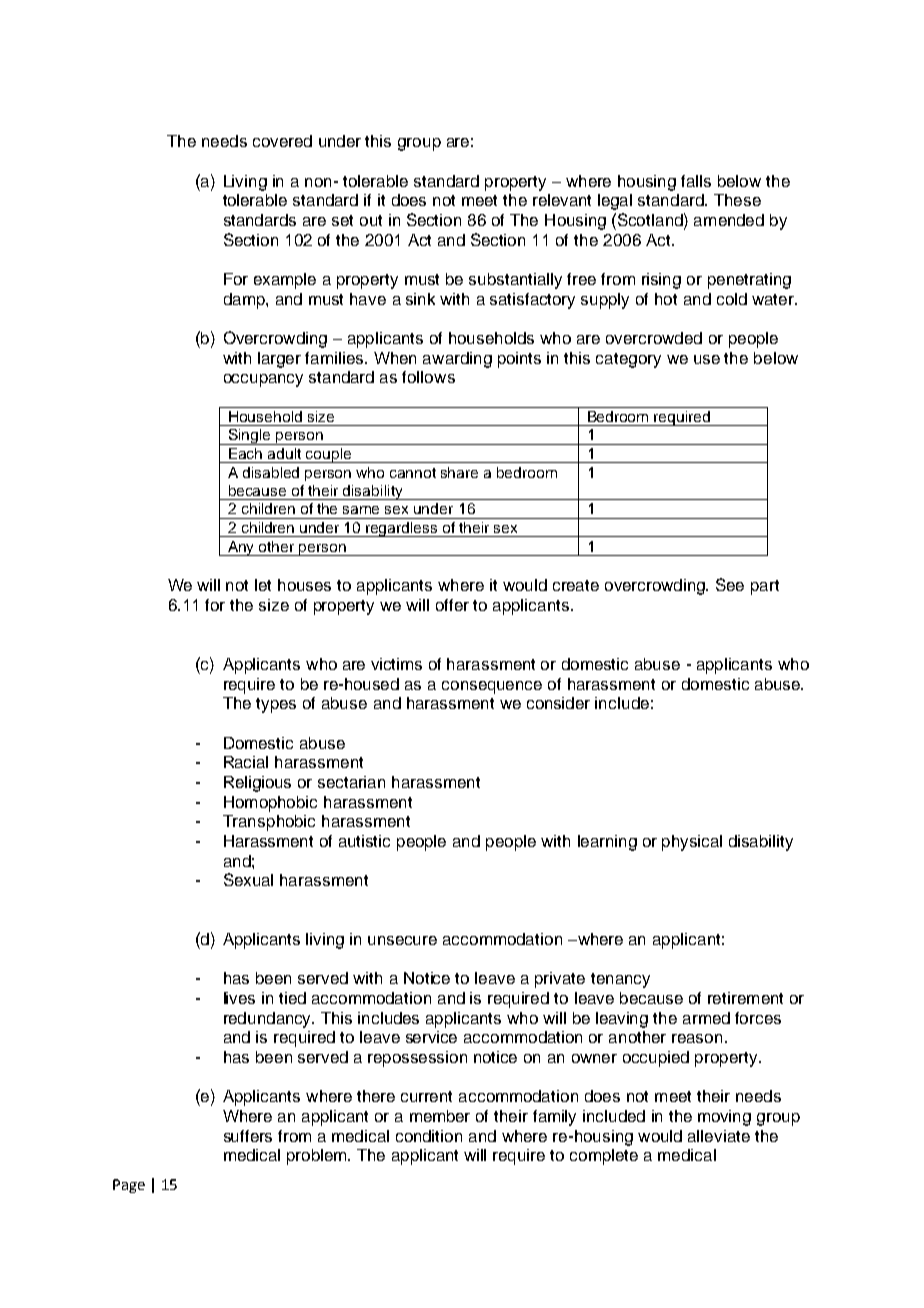  What do you see at coordinates (628, 360) in the image?
I see `category` at bounding box center [628, 360].
